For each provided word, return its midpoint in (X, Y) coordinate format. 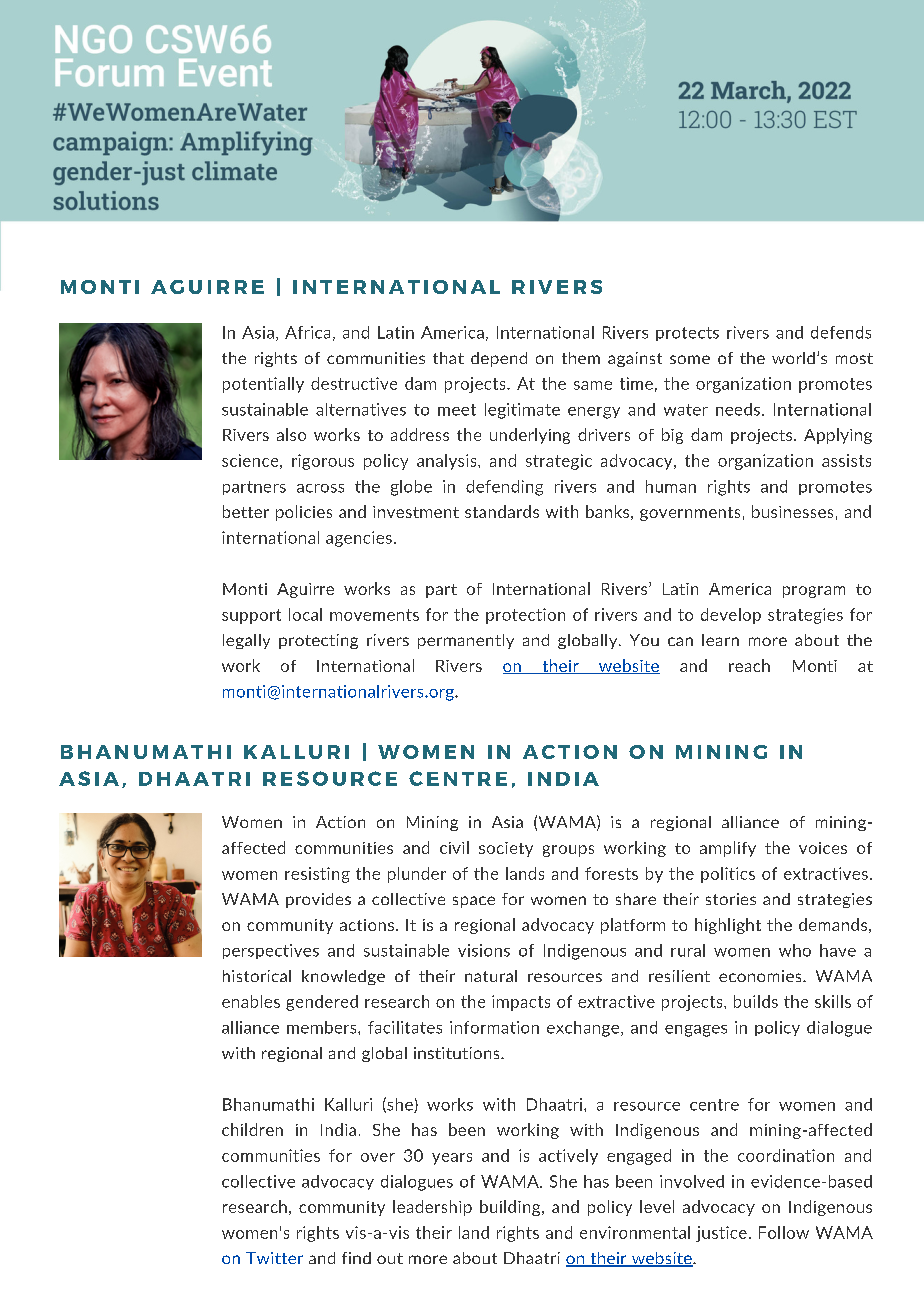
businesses (792, 511)
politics (728, 875)
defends (841, 332)
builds (756, 1001)
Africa (307, 332)
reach (749, 665)
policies (304, 513)
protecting (318, 641)
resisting (317, 875)
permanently (466, 641)
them (581, 358)
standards (502, 511)
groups (568, 851)
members (323, 1027)
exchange (584, 1029)
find (356, 1258)
